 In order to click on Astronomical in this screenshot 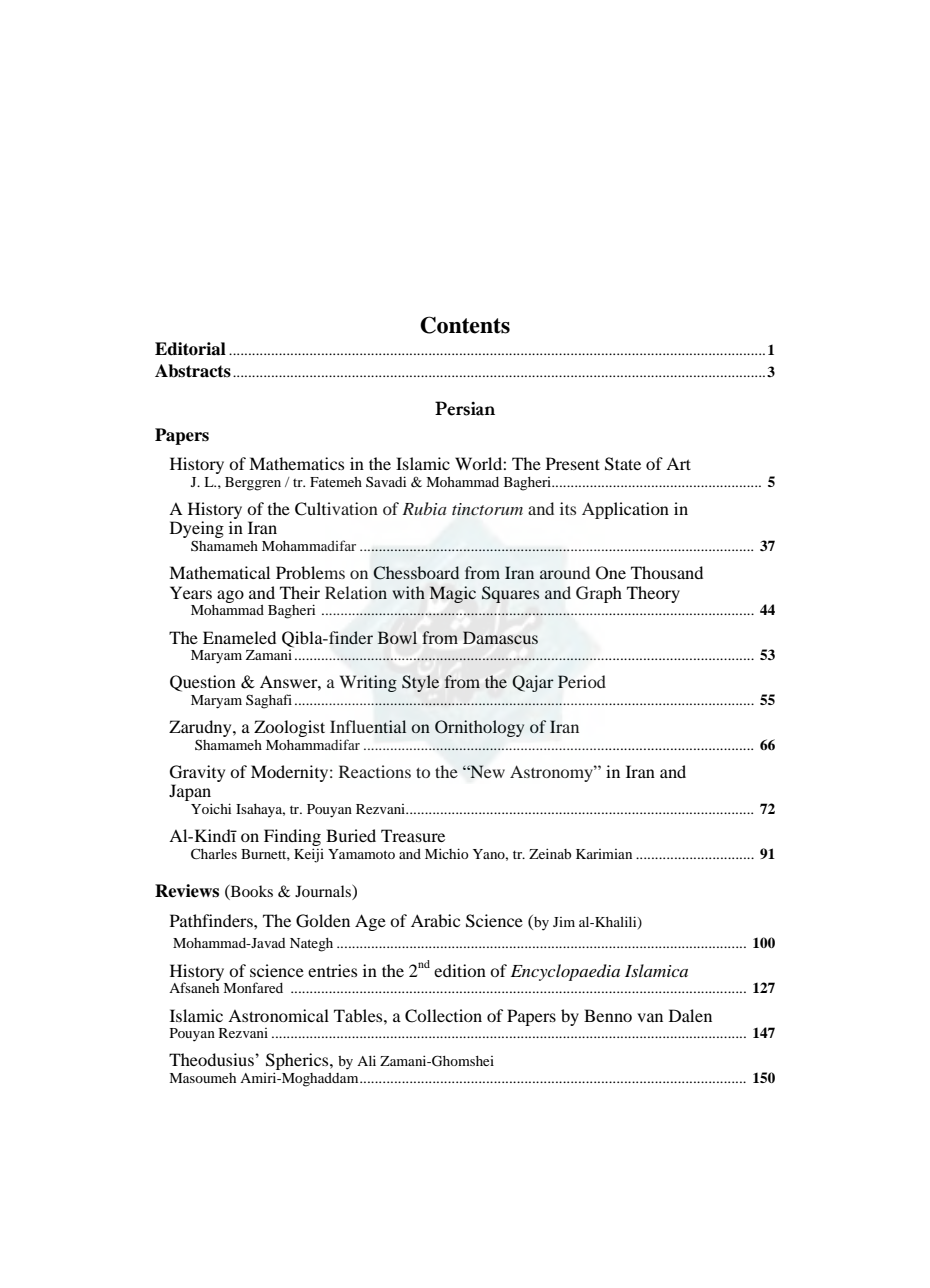, I will do `click(278, 1015)`.
